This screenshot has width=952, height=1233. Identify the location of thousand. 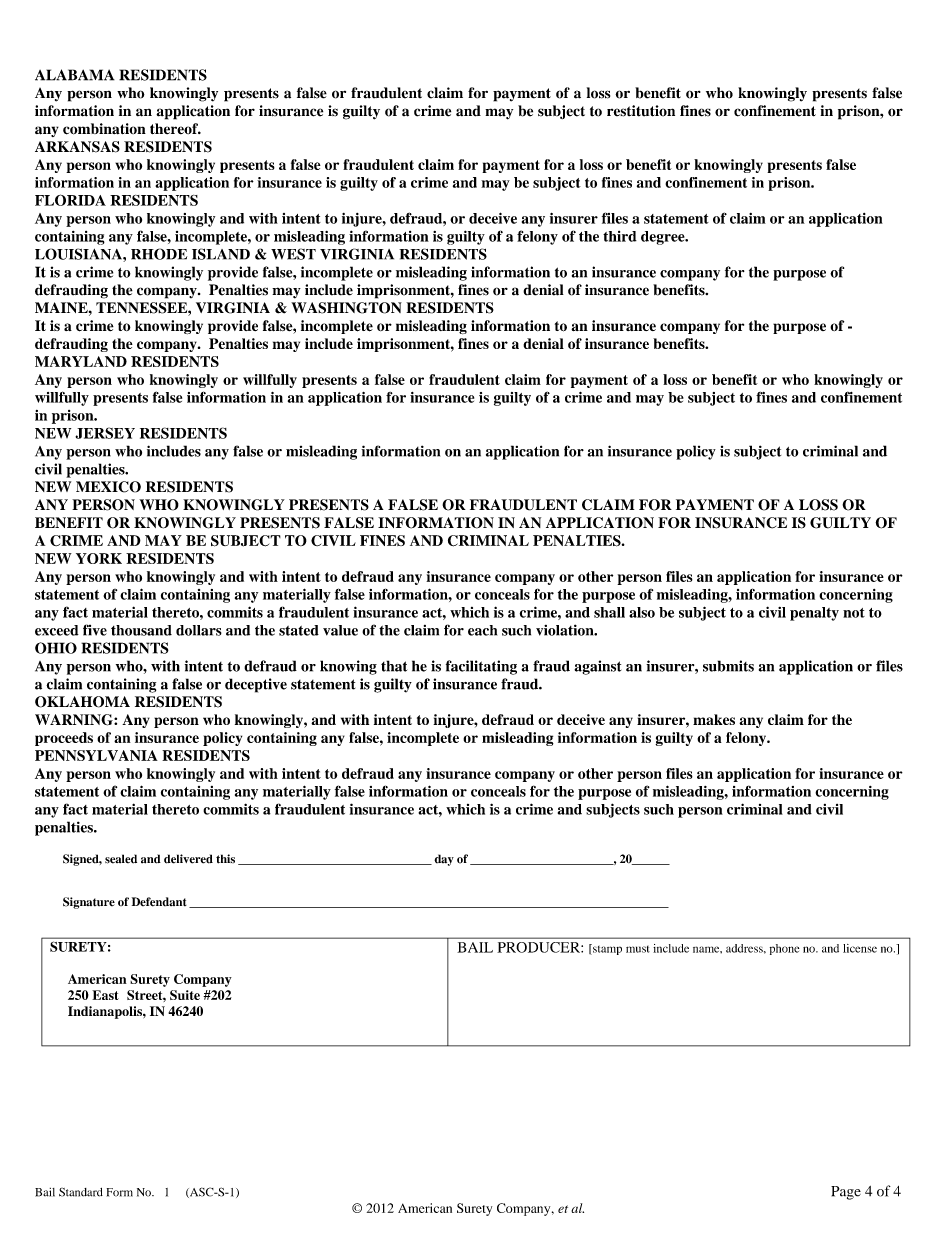
(141, 630).
